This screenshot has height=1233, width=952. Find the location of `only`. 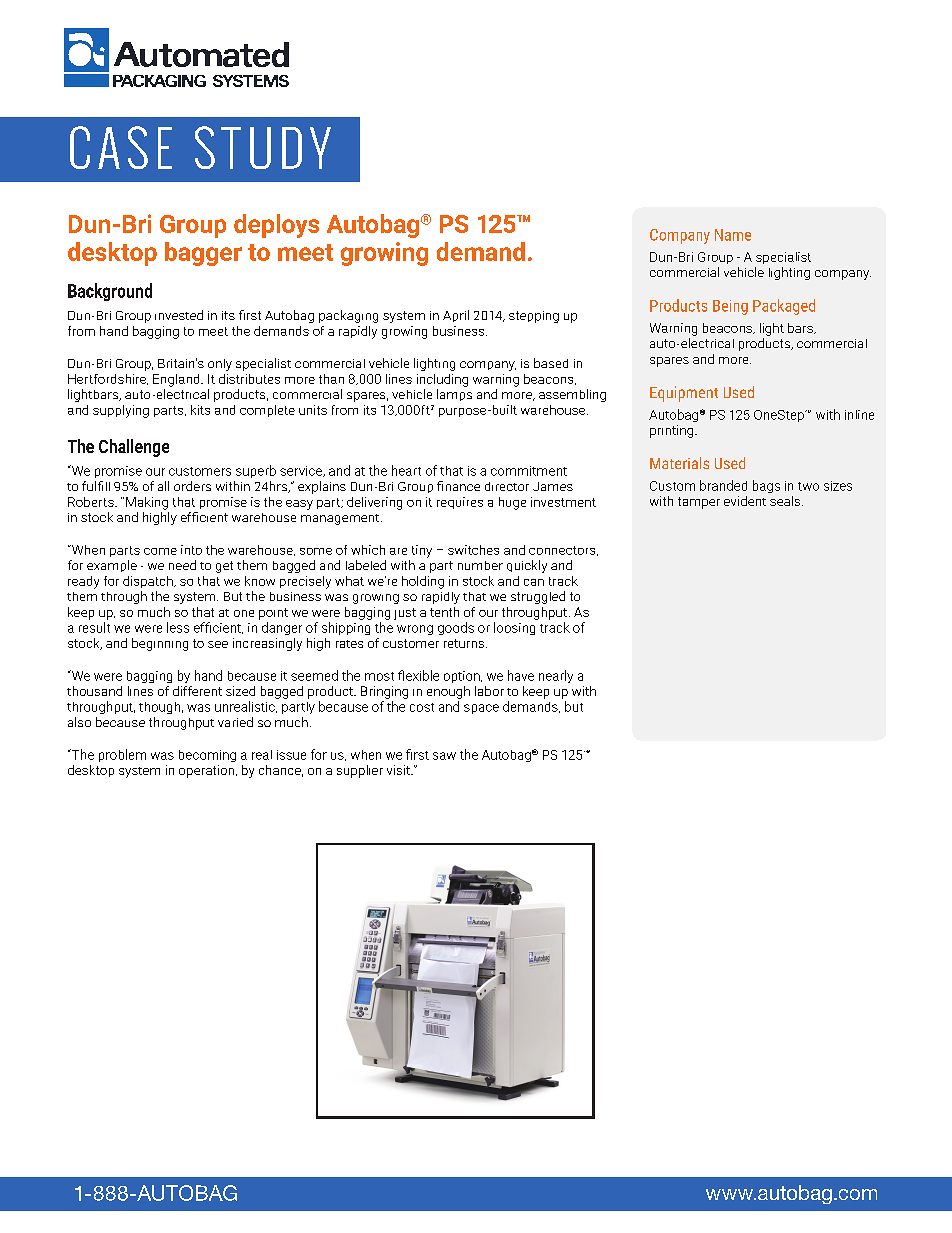

only is located at coordinates (220, 365).
